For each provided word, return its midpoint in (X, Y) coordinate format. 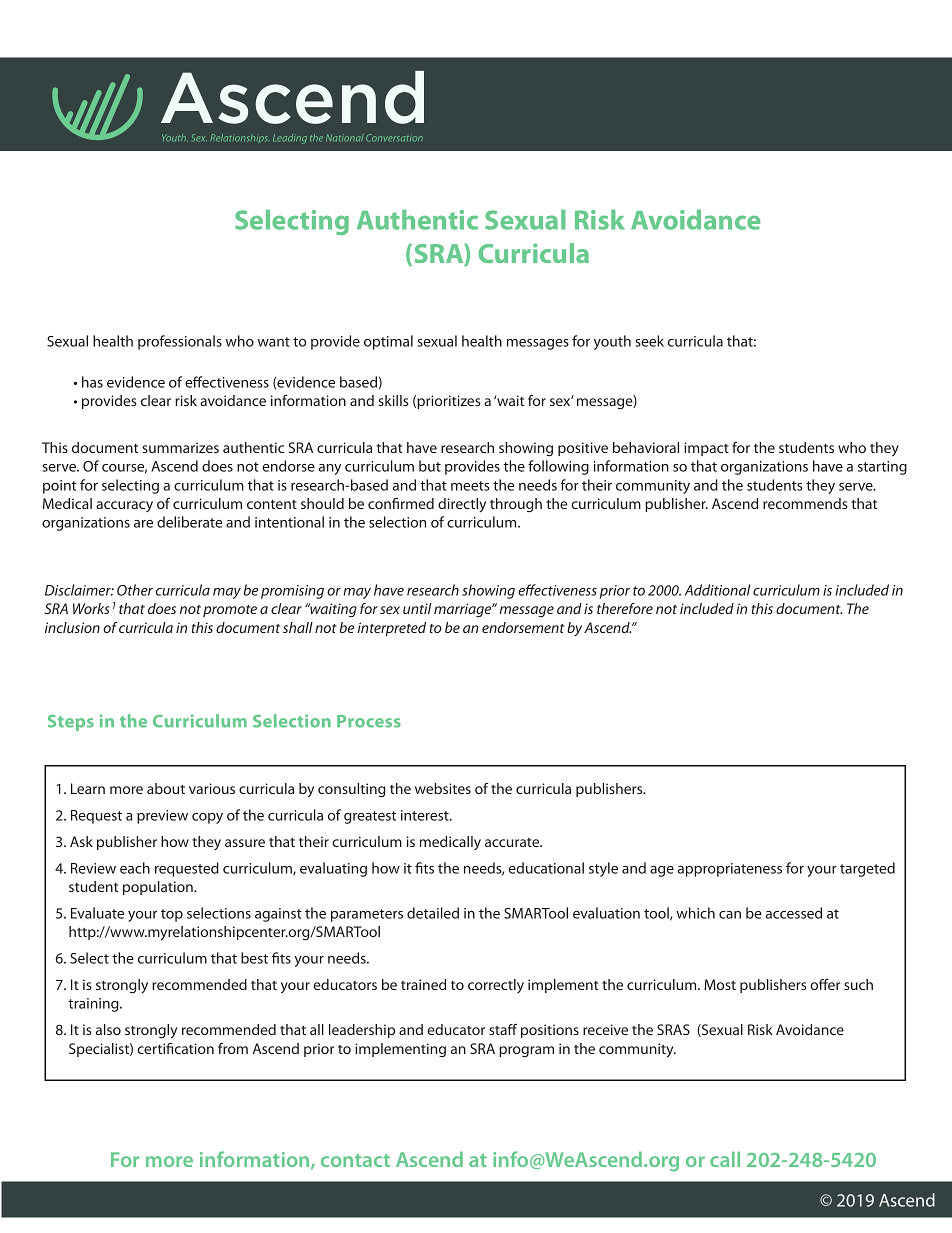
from (233, 1048)
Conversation (394, 138)
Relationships (239, 138)
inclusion (72, 627)
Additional (717, 590)
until (417, 608)
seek (649, 341)
